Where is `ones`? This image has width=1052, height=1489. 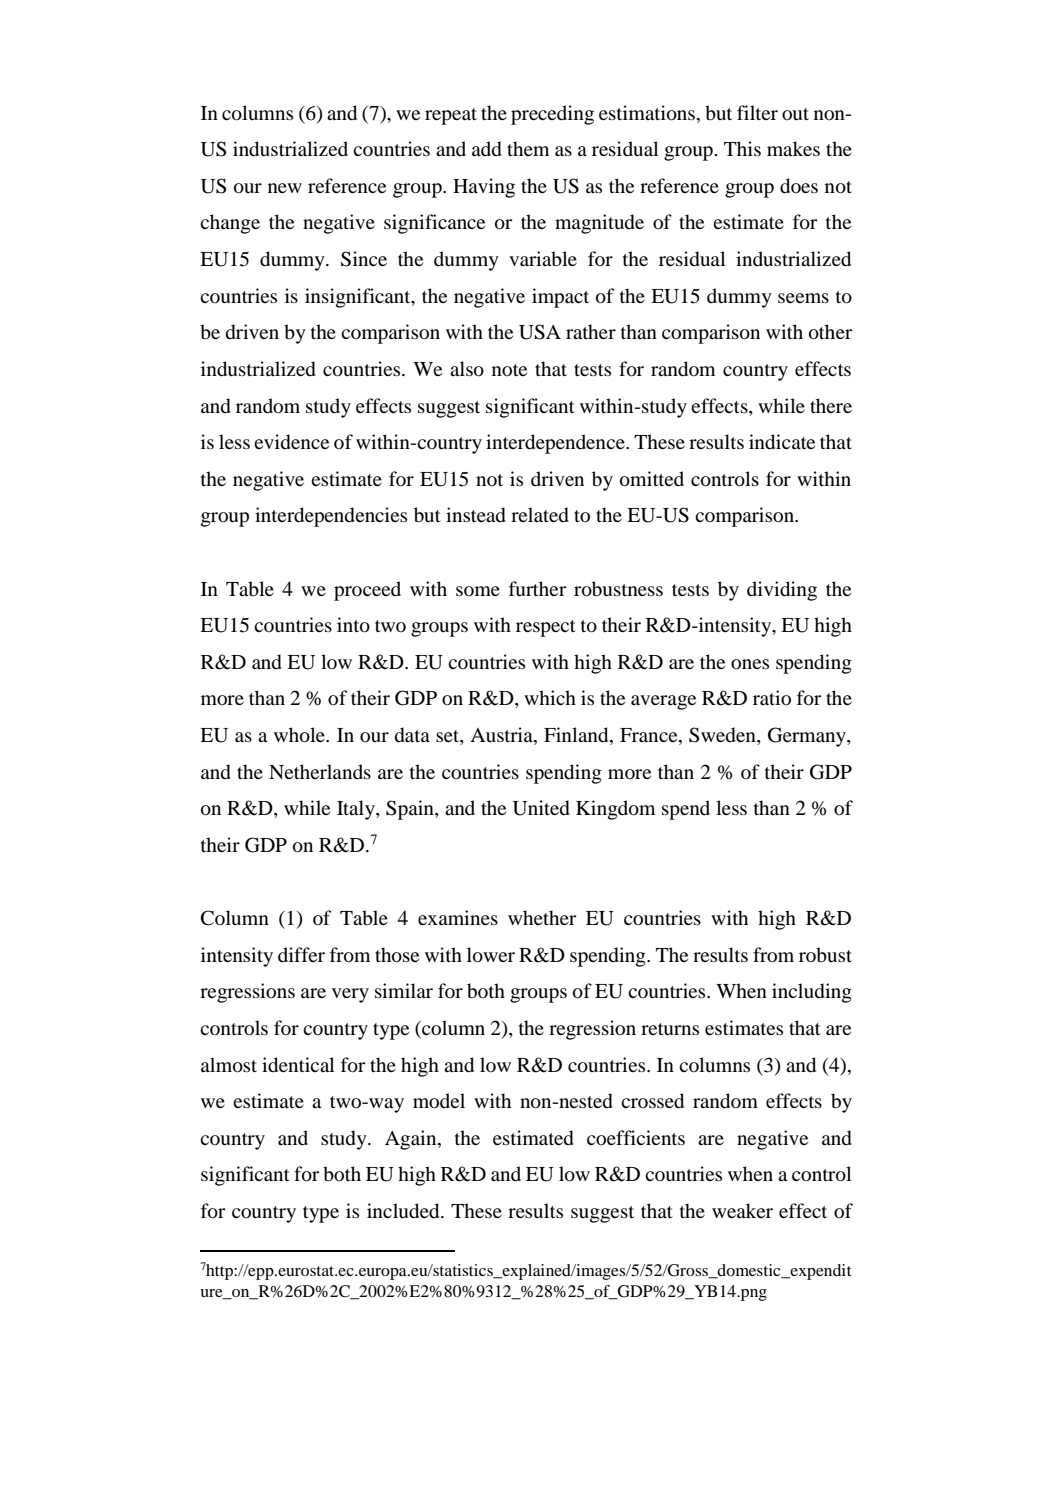
ones is located at coordinates (750, 664).
